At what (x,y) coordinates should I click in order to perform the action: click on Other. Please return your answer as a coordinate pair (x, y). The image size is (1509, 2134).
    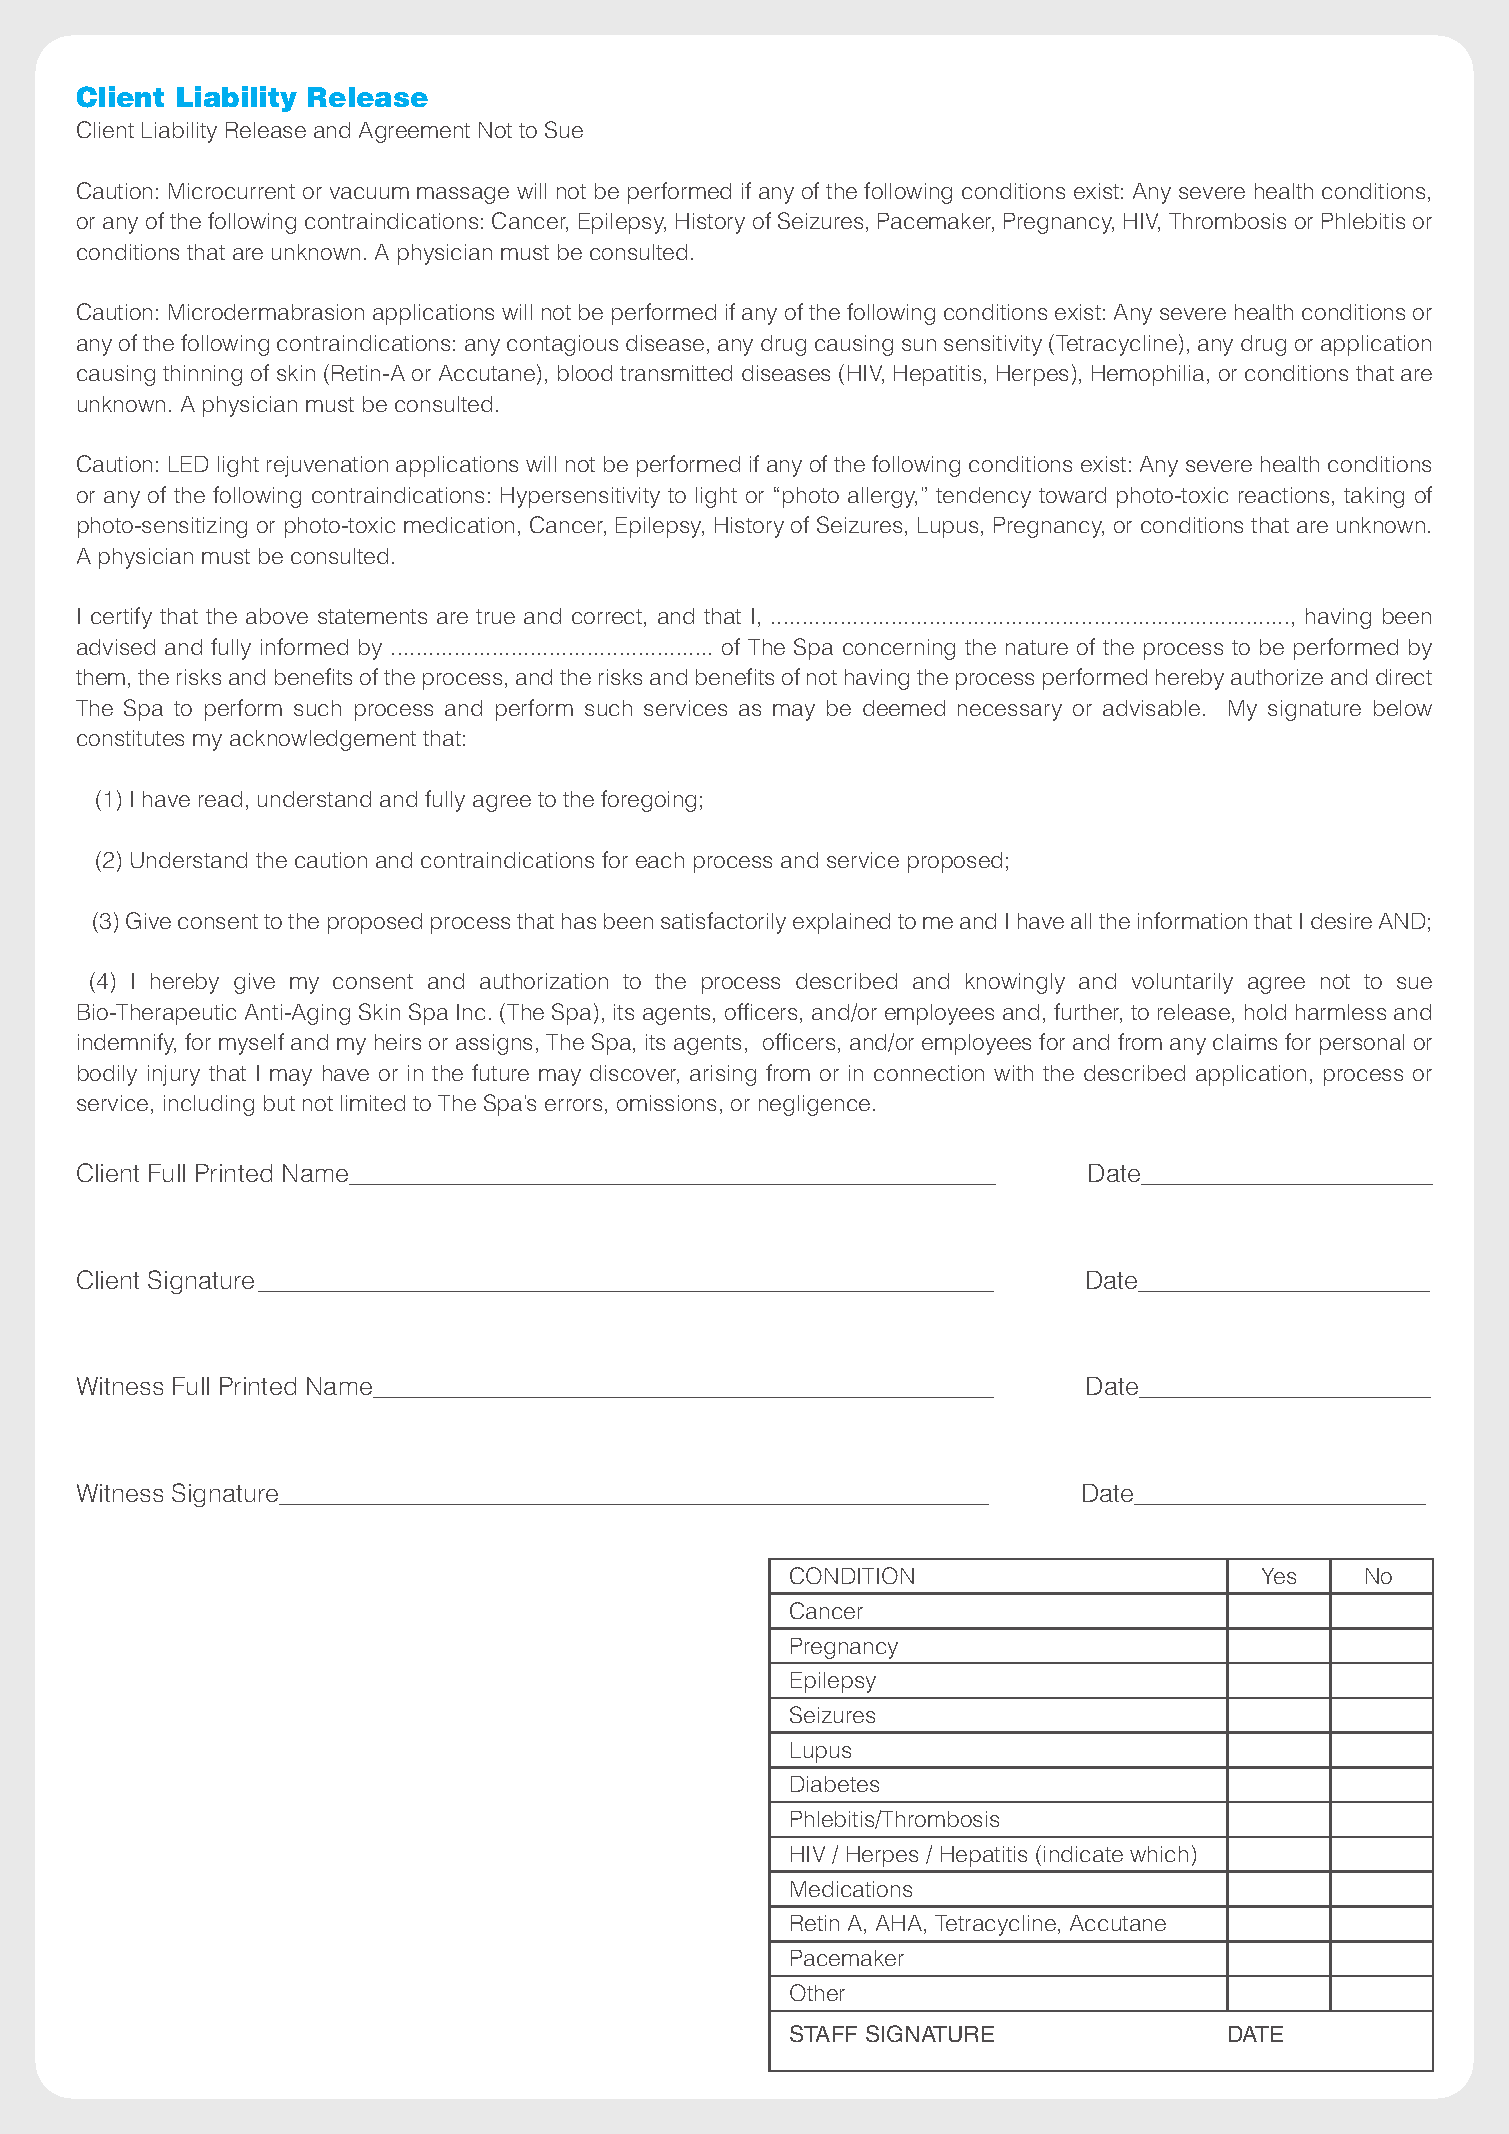
    Looking at the image, I should click on (817, 1992).
